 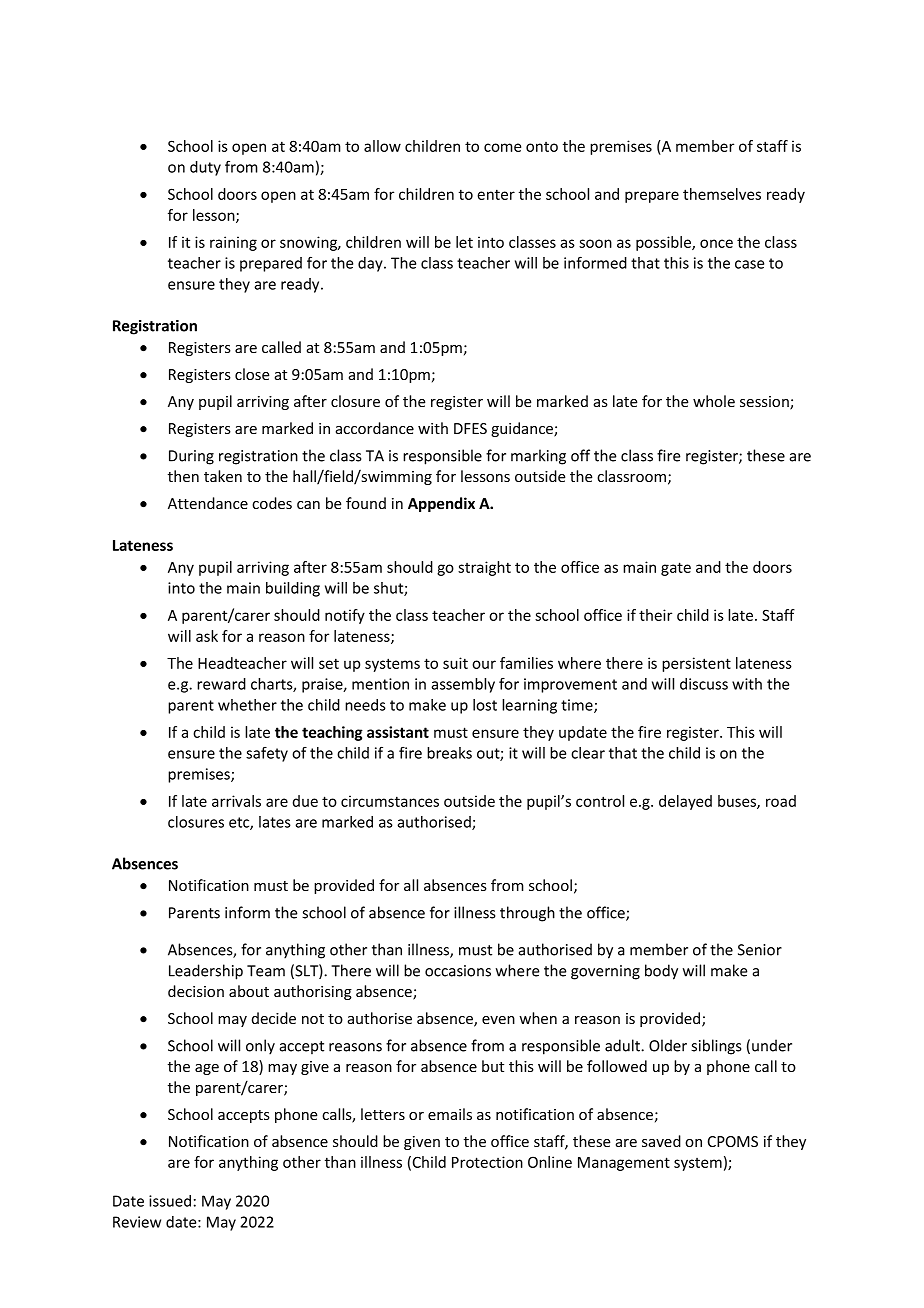 What do you see at coordinates (661, 1141) in the screenshot?
I see `saved` at bounding box center [661, 1141].
